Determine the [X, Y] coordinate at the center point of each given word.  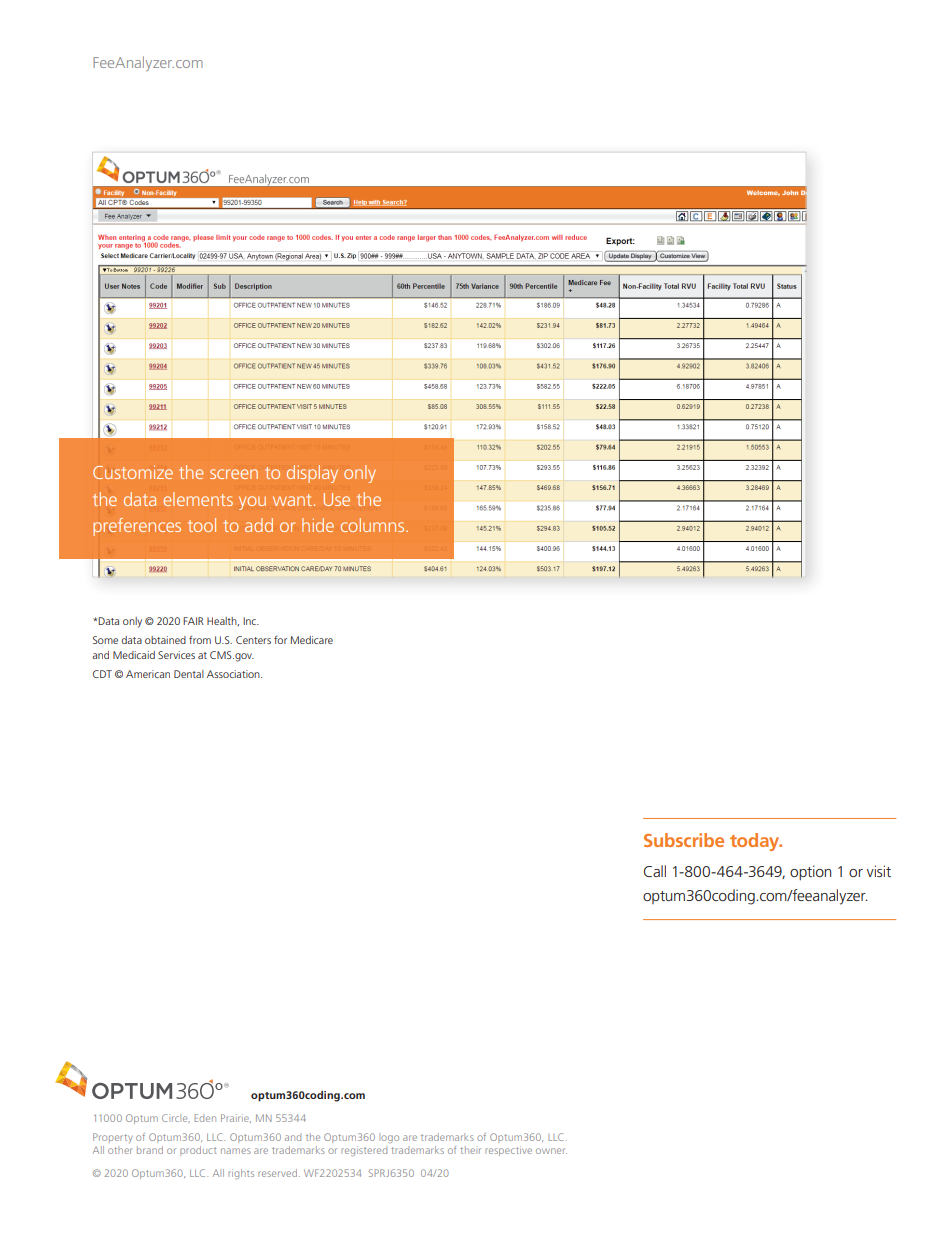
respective [508, 1151]
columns [374, 525]
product [198, 1151]
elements [198, 499]
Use [337, 499]
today [756, 842]
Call [655, 871]
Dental [189, 674]
